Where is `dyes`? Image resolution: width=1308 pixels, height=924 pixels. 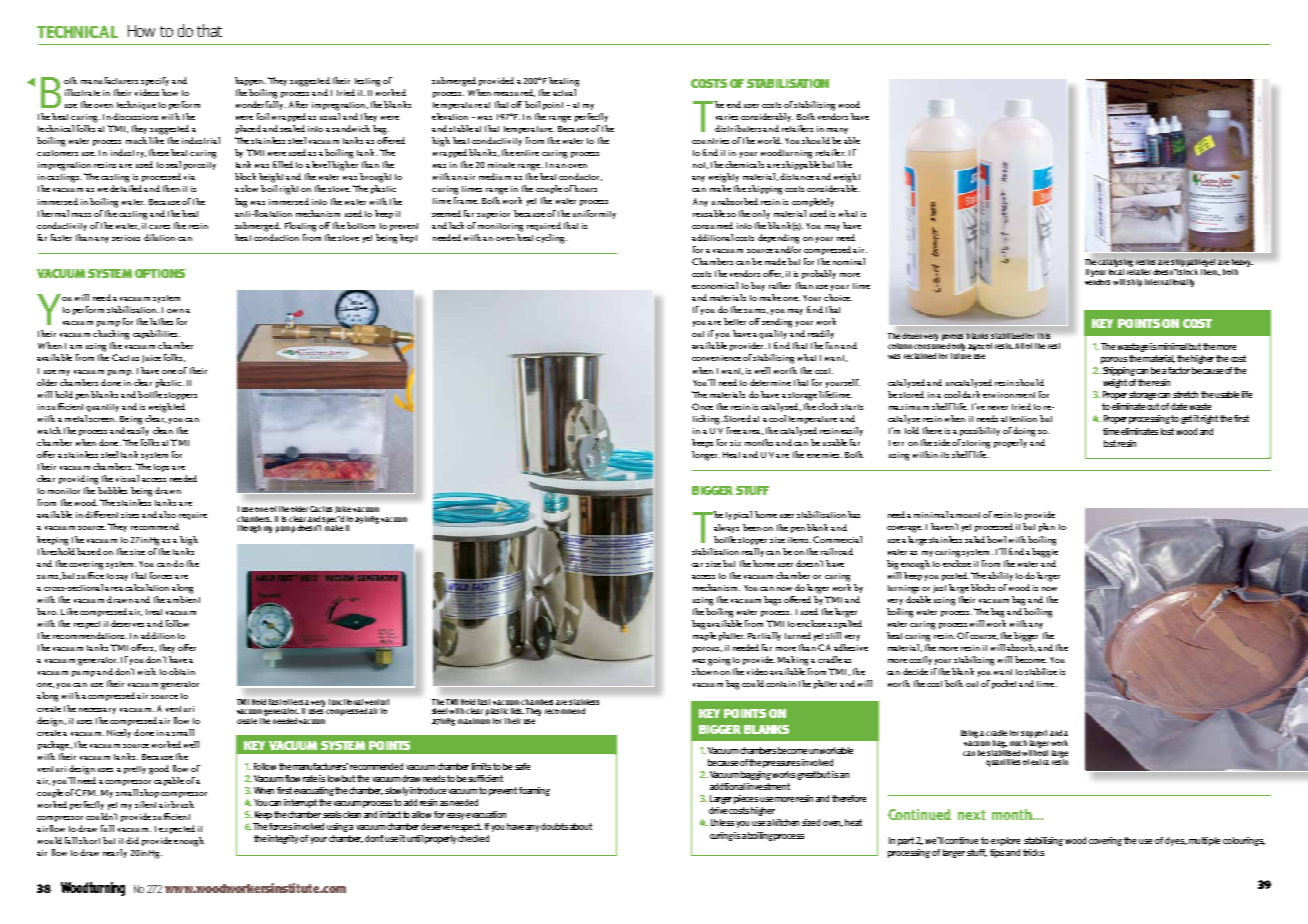
dyes is located at coordinates (1176, 841).
